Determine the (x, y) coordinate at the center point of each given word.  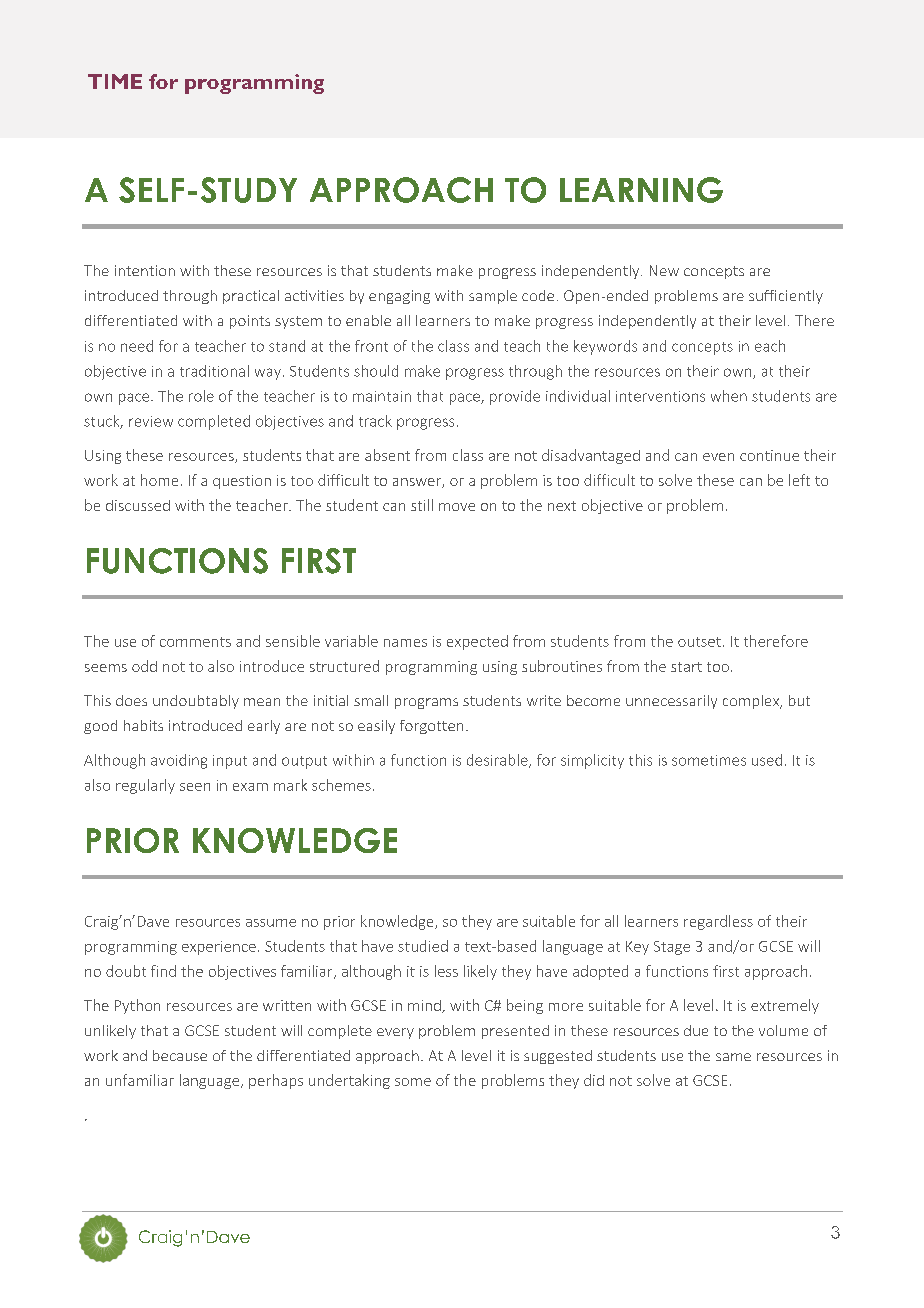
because (180, 1055)
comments (195, 642)
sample (493, 297)
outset (699, 642)
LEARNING (641, 190)
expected (477, 642)
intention (145, 270)
